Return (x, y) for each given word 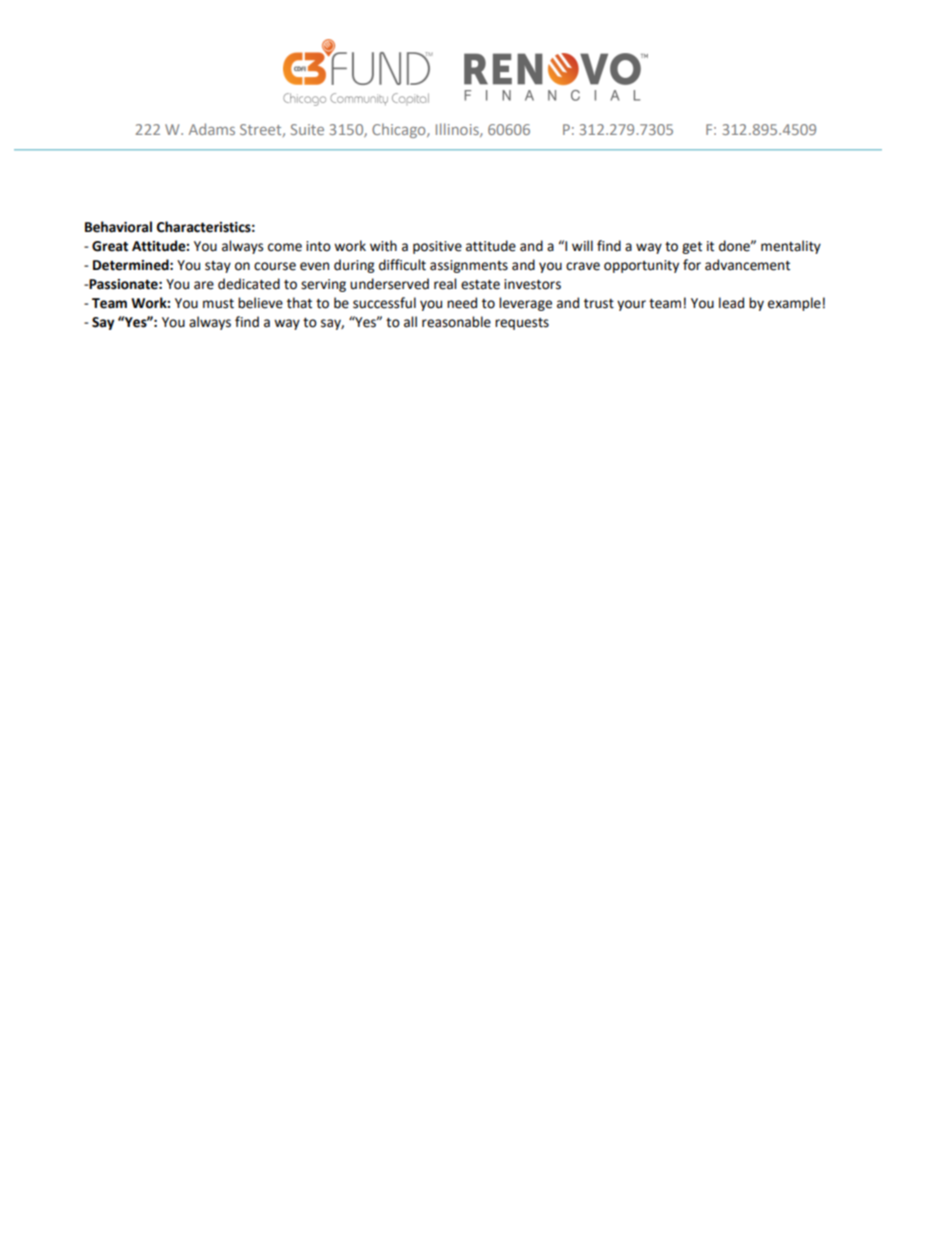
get (692, 248)
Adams (212, 129)
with (383, 246)
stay (218, 267)
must (218, 304)
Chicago (400, 130)
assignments (469, 266)
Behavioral (118, 227)
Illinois (458, 130)
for (692, 265)
